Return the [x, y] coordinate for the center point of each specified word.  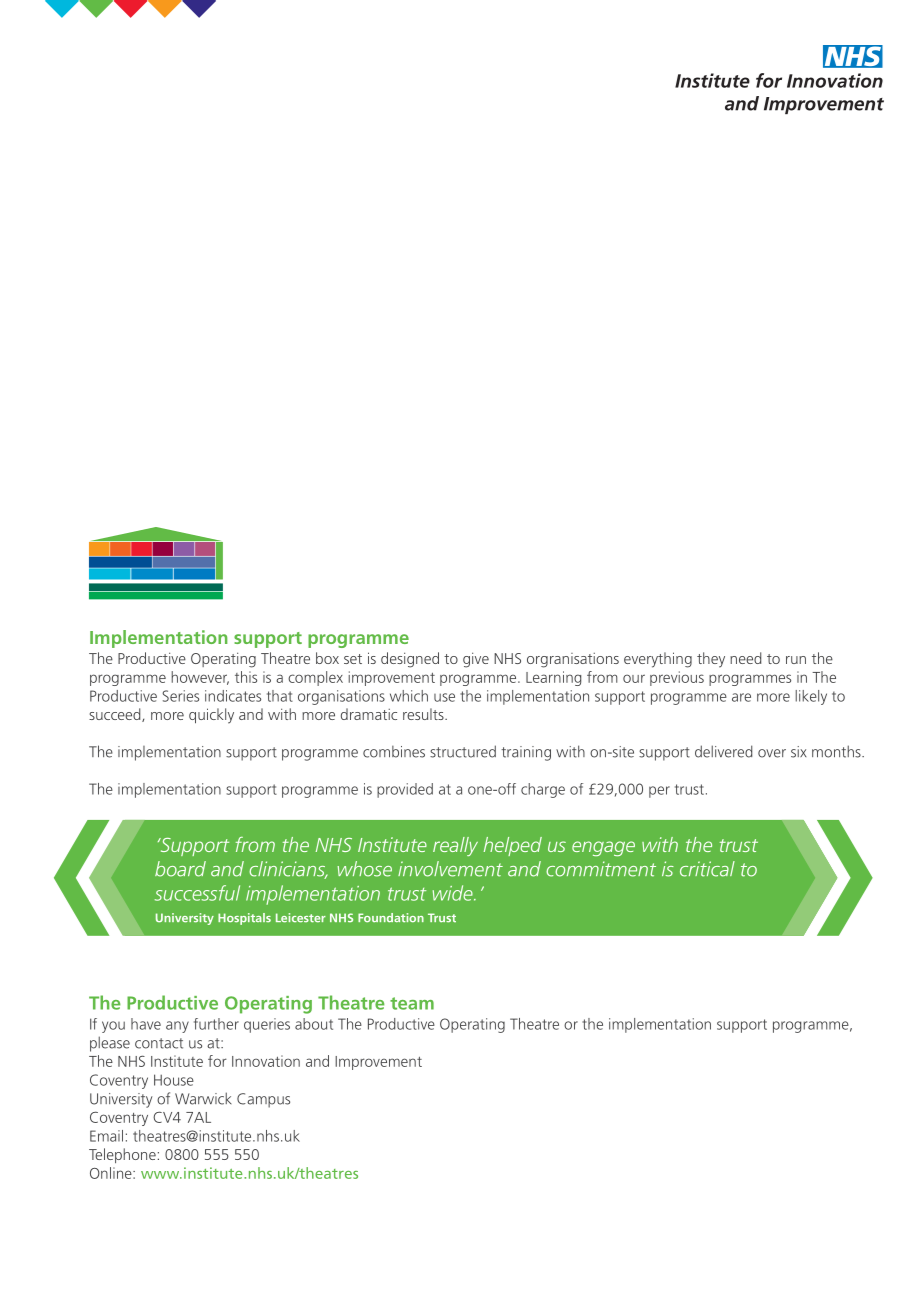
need [745, 658]
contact [159, 1043]
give [476, 660]
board [180, 869]
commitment [601, 869]
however [200, 678]
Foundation [391, 918]
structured [463, 751]
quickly [211, 716]
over [772, 753]
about [314, 1024]
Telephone [122, 1155]
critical [707, 869]
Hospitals [244, 919]
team [412, 1003]
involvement [450, 869]
